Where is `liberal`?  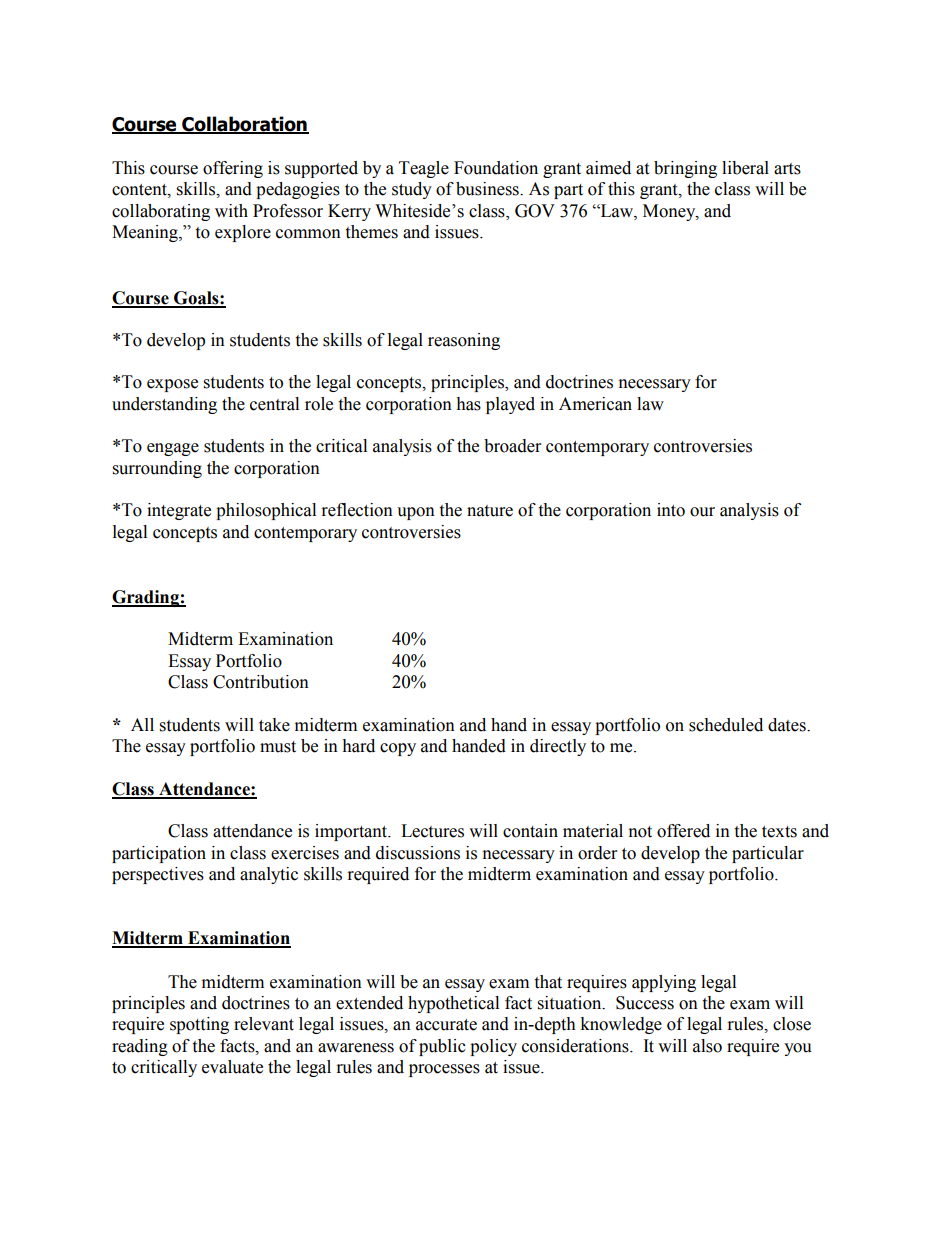
liberal is located at coordinates (745, 168).
